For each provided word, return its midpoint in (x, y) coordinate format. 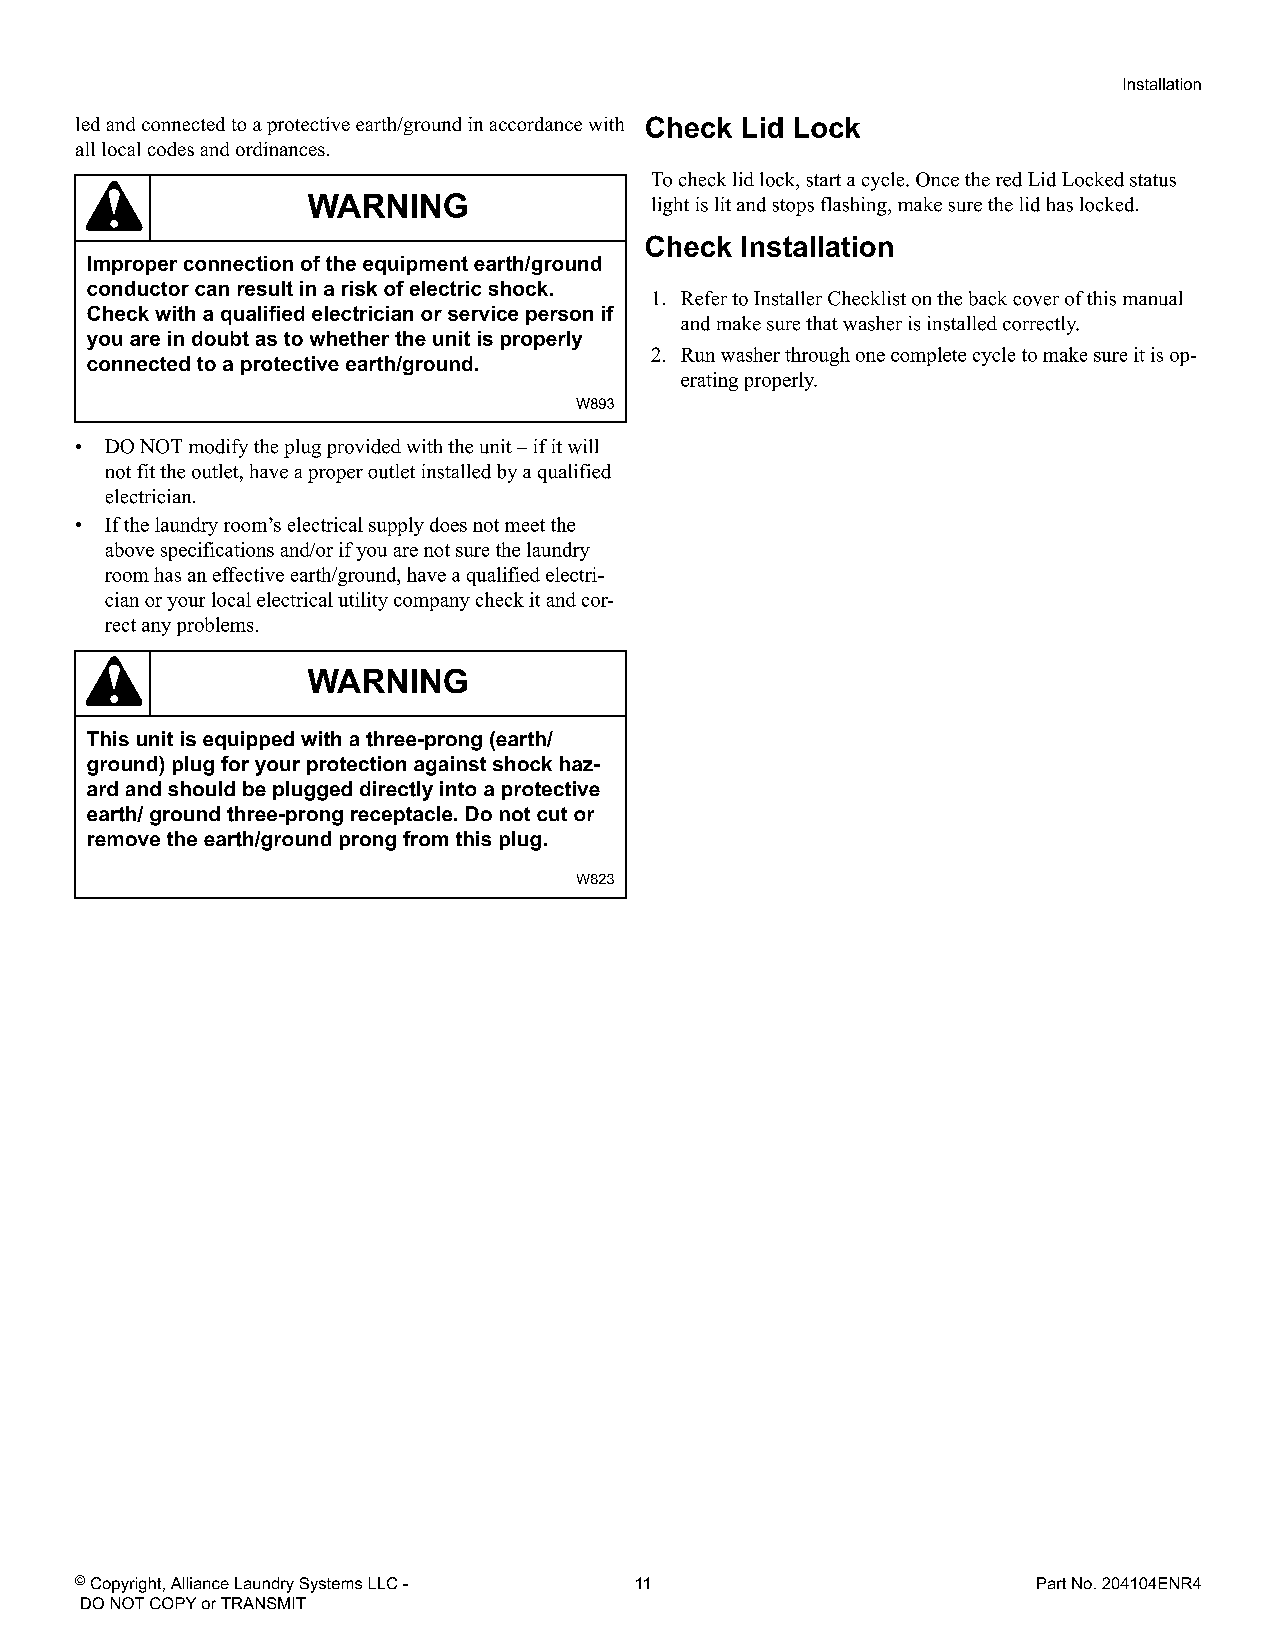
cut (552, 814)
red (1009, 179)
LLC (383, 1583)
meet (525, 525)
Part (1051, 1583)
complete (928, 356)
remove (124, 840)
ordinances (280, 149)
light (670, 206)
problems (215, 626)
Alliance (200, 1583)
